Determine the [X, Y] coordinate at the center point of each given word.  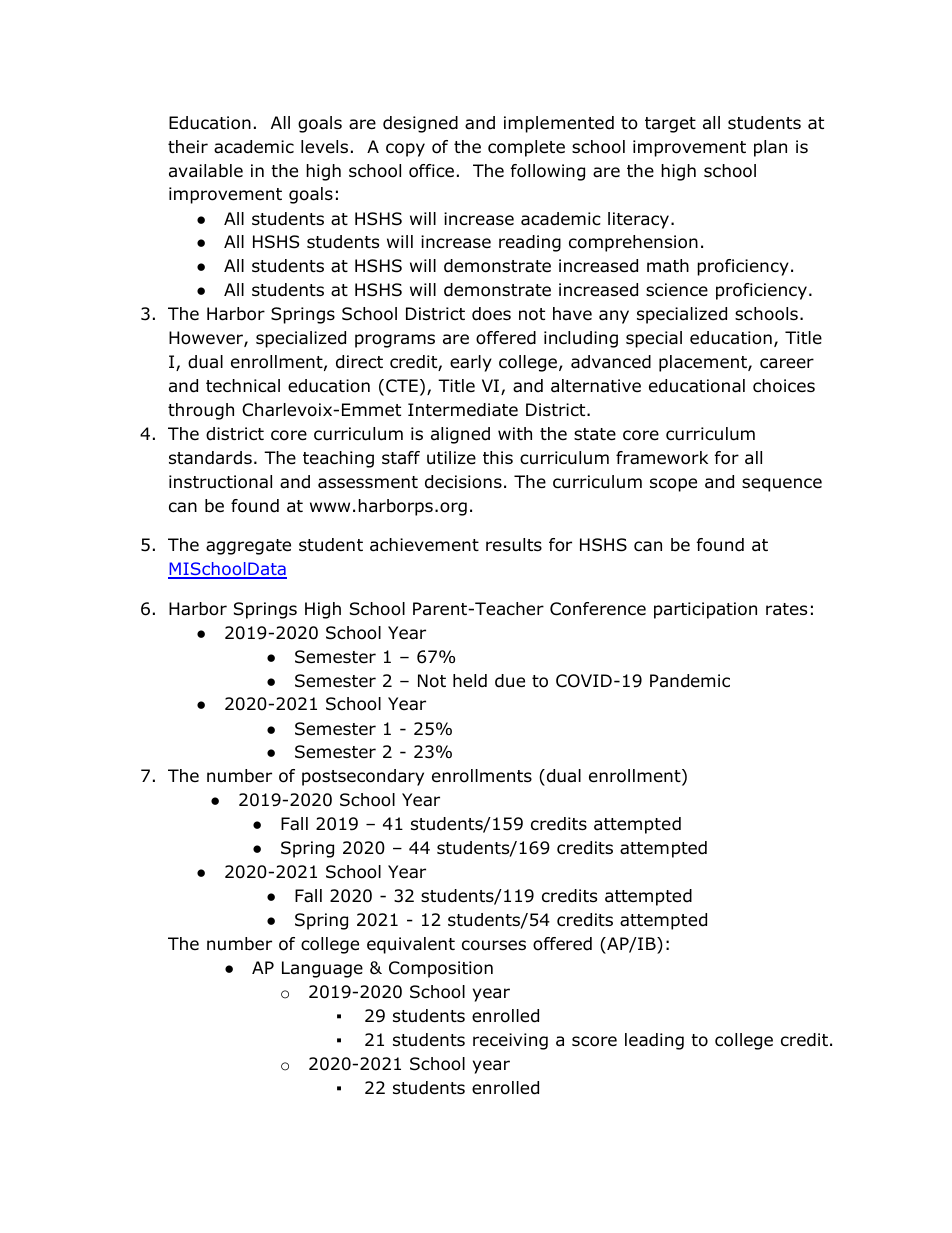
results [514, 545]
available [206, 171]
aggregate [248, 547]
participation [705, 610]
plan [770, 148]
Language [322, 969]
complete [526, 148]
